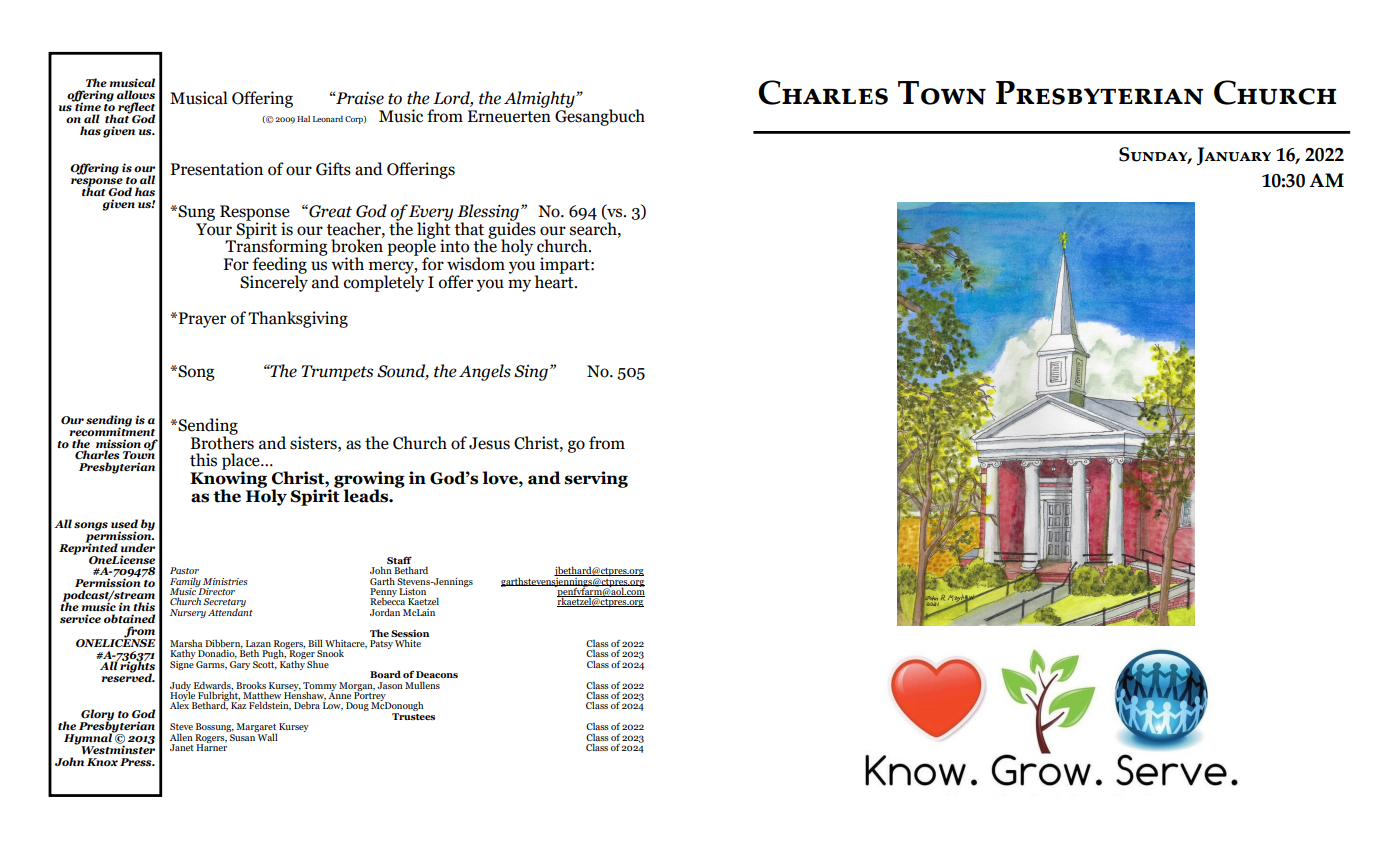 Image resolution: width=1400 pixels, height=850 pixels. I want to click on Brothers, so click(222, 441).
